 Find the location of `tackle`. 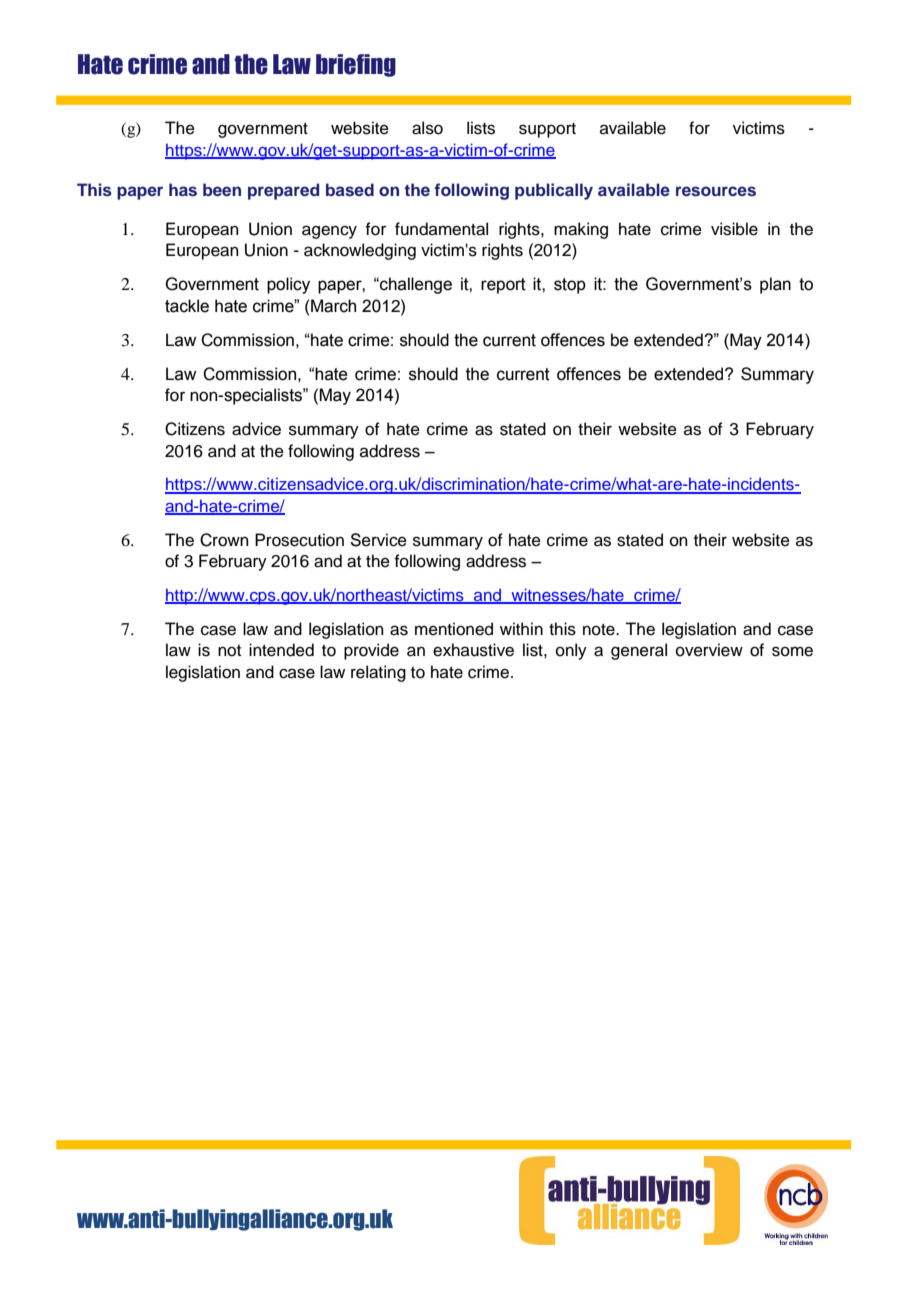

tackle is located at coordinates (187, 306).
